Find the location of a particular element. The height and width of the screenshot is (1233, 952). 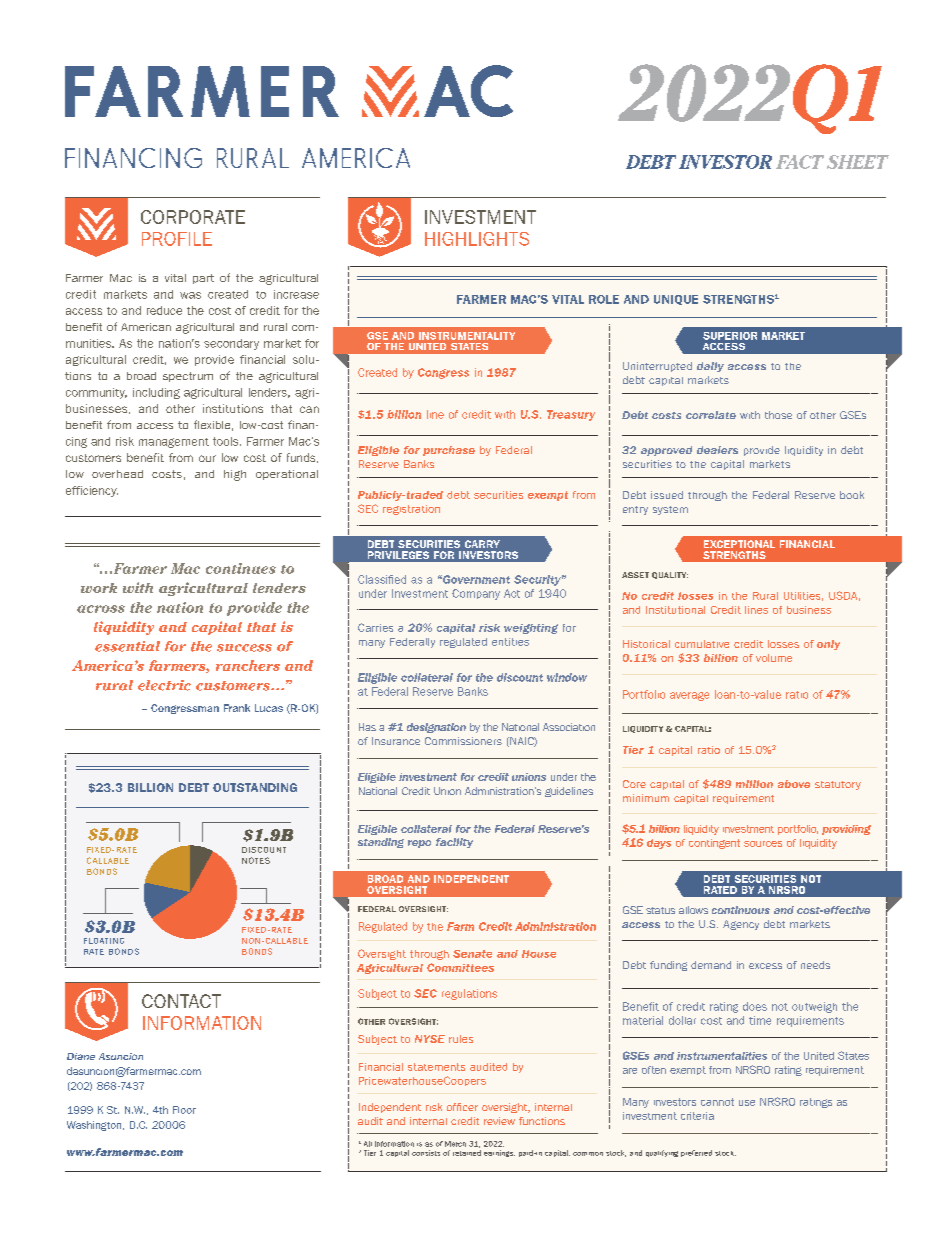

Frank is located at coordinates (237, 708).
